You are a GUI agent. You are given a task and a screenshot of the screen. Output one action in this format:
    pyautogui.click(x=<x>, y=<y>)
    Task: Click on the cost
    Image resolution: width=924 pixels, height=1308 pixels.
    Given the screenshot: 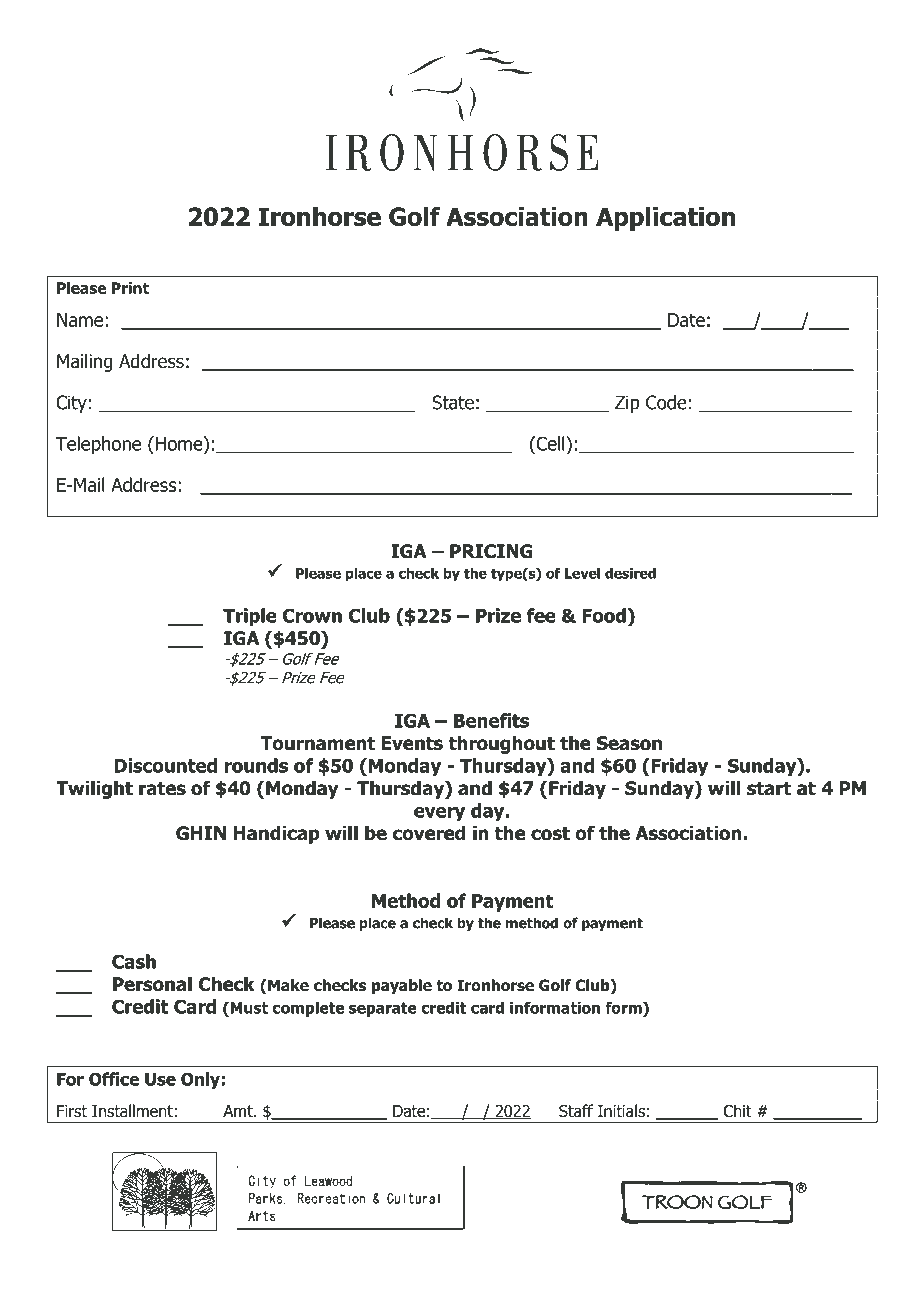 What is the action you would take?
    pyautogui.click(x=550, y=834)
